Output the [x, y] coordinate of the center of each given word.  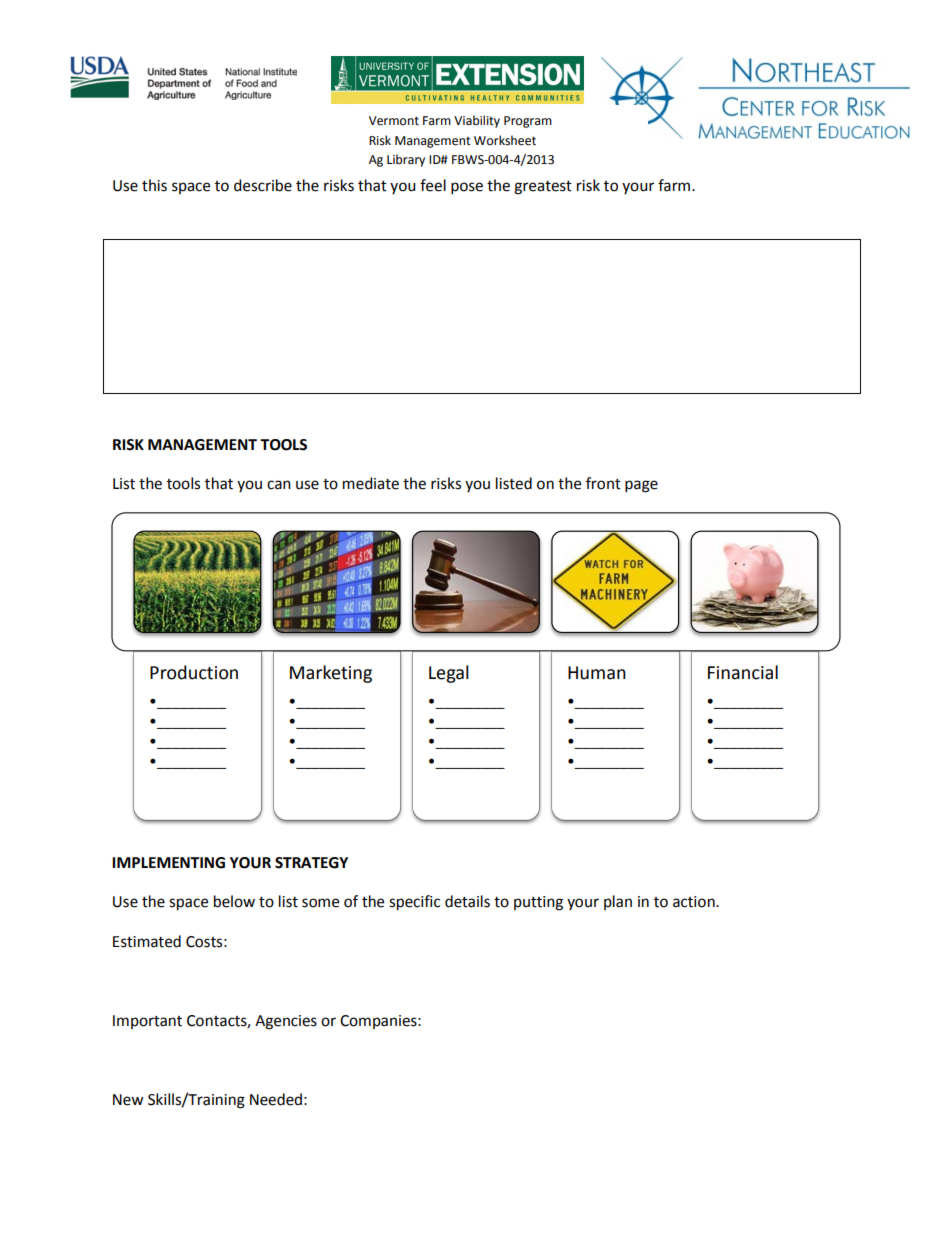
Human [597, 673]
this [154, 185]
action [695, 902]
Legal [449, 674]
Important [147, 1022]
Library [406, 160]
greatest [543, 188]
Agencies [286, 1022]
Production [194, 672]
